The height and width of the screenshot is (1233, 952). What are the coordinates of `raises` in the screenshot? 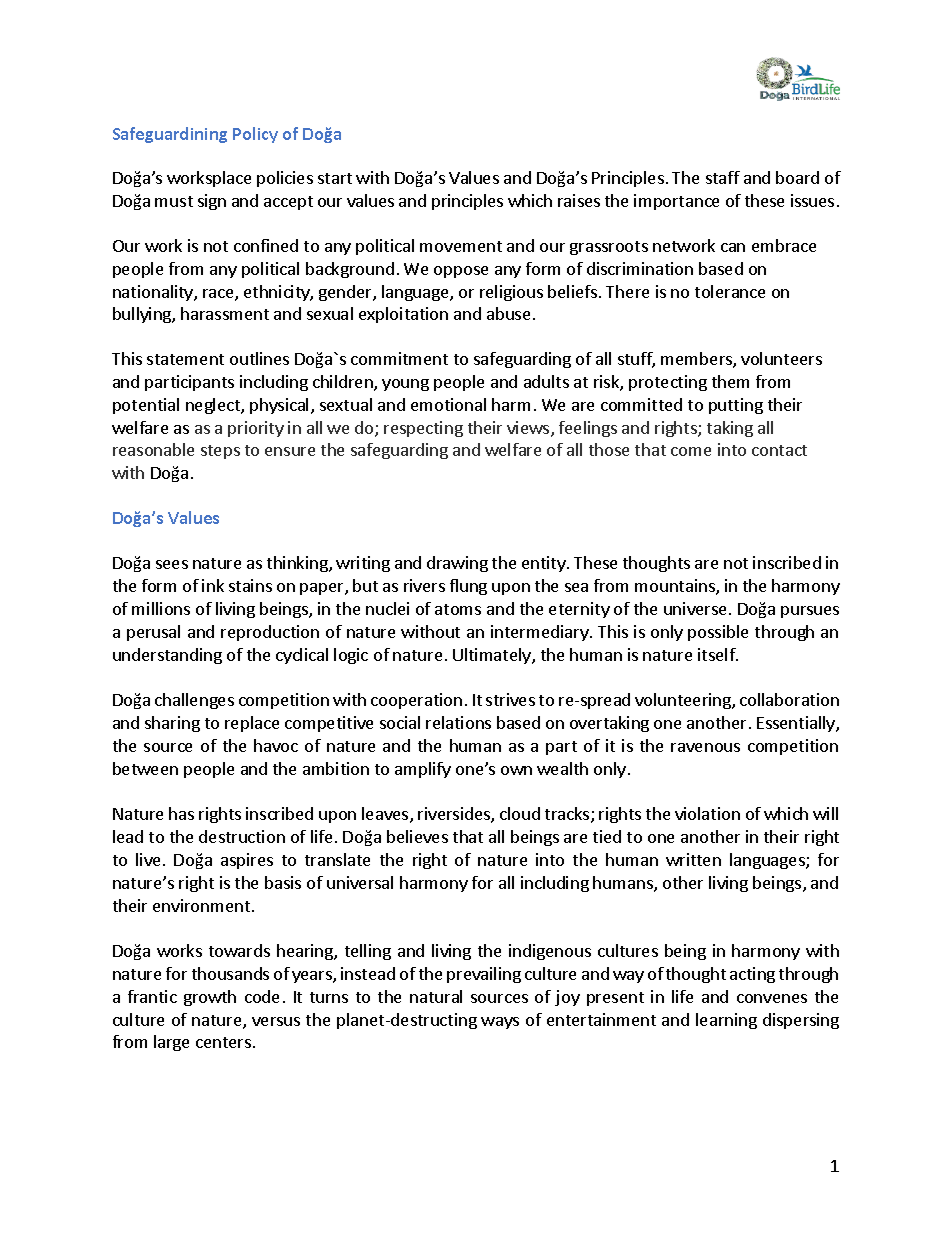 It's located at (579, 200).
